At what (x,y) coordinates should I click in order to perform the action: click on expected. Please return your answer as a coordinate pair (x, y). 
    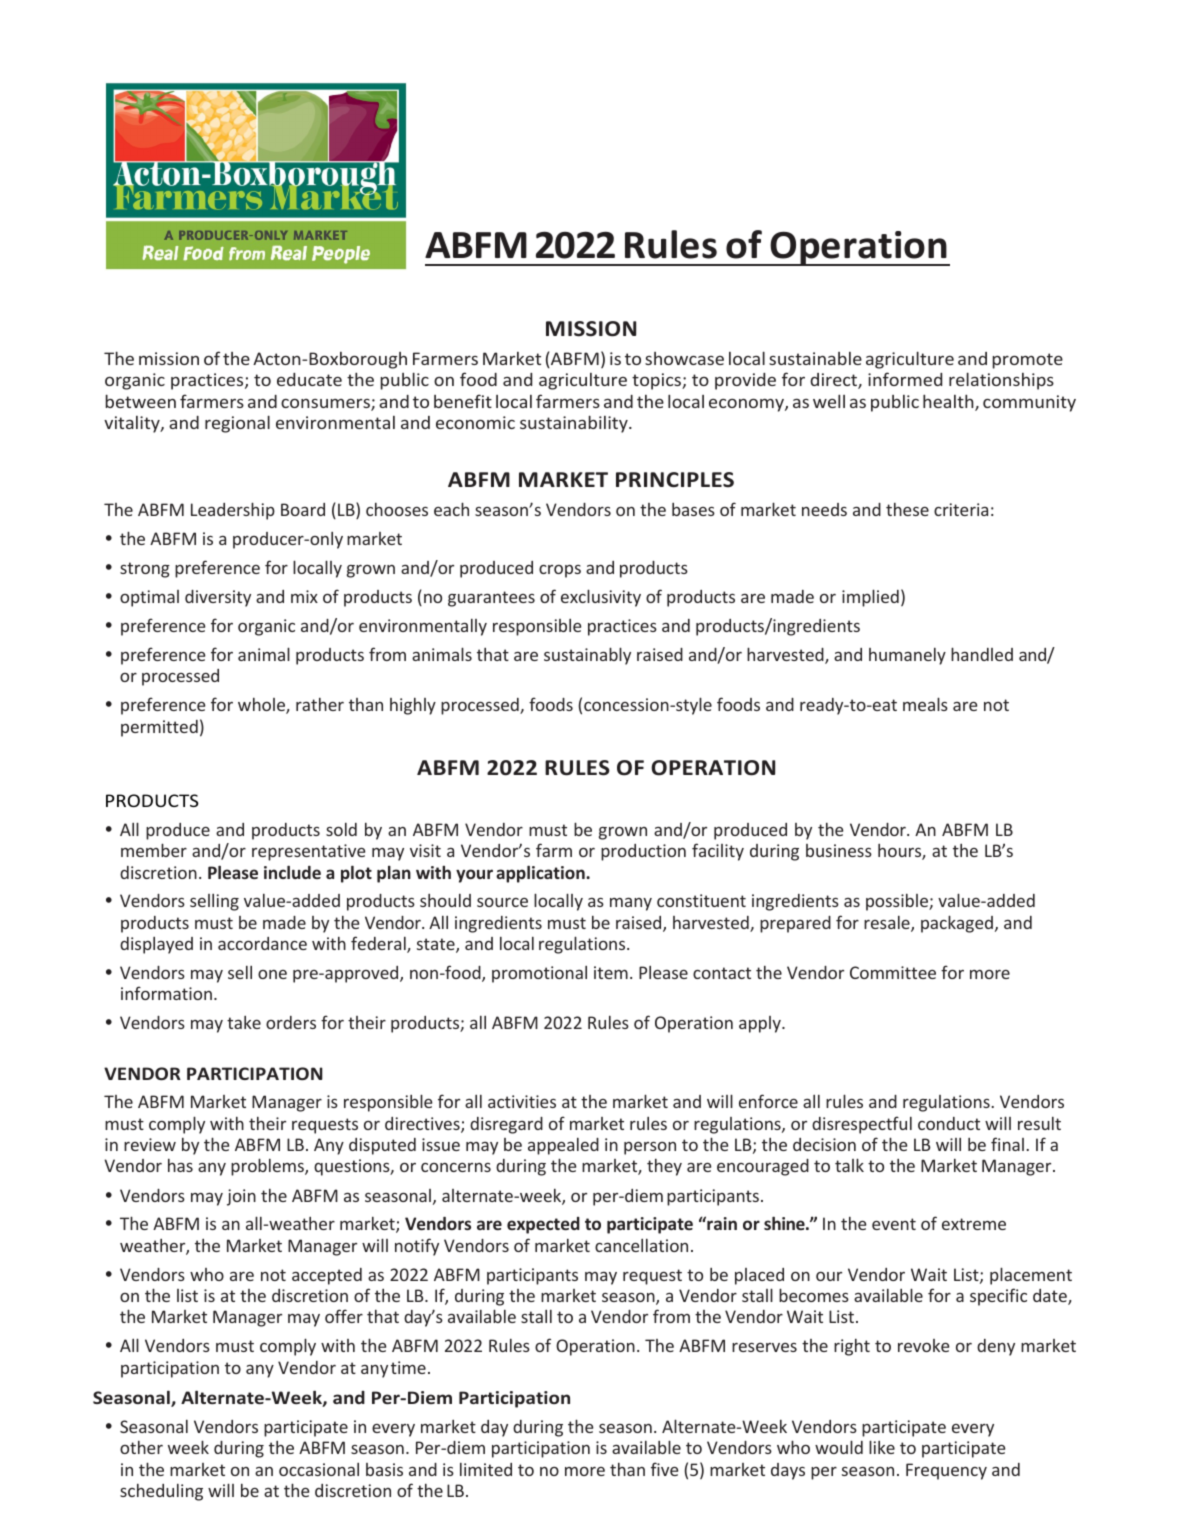
    Looking at the image, I should click on (543, 1225).
